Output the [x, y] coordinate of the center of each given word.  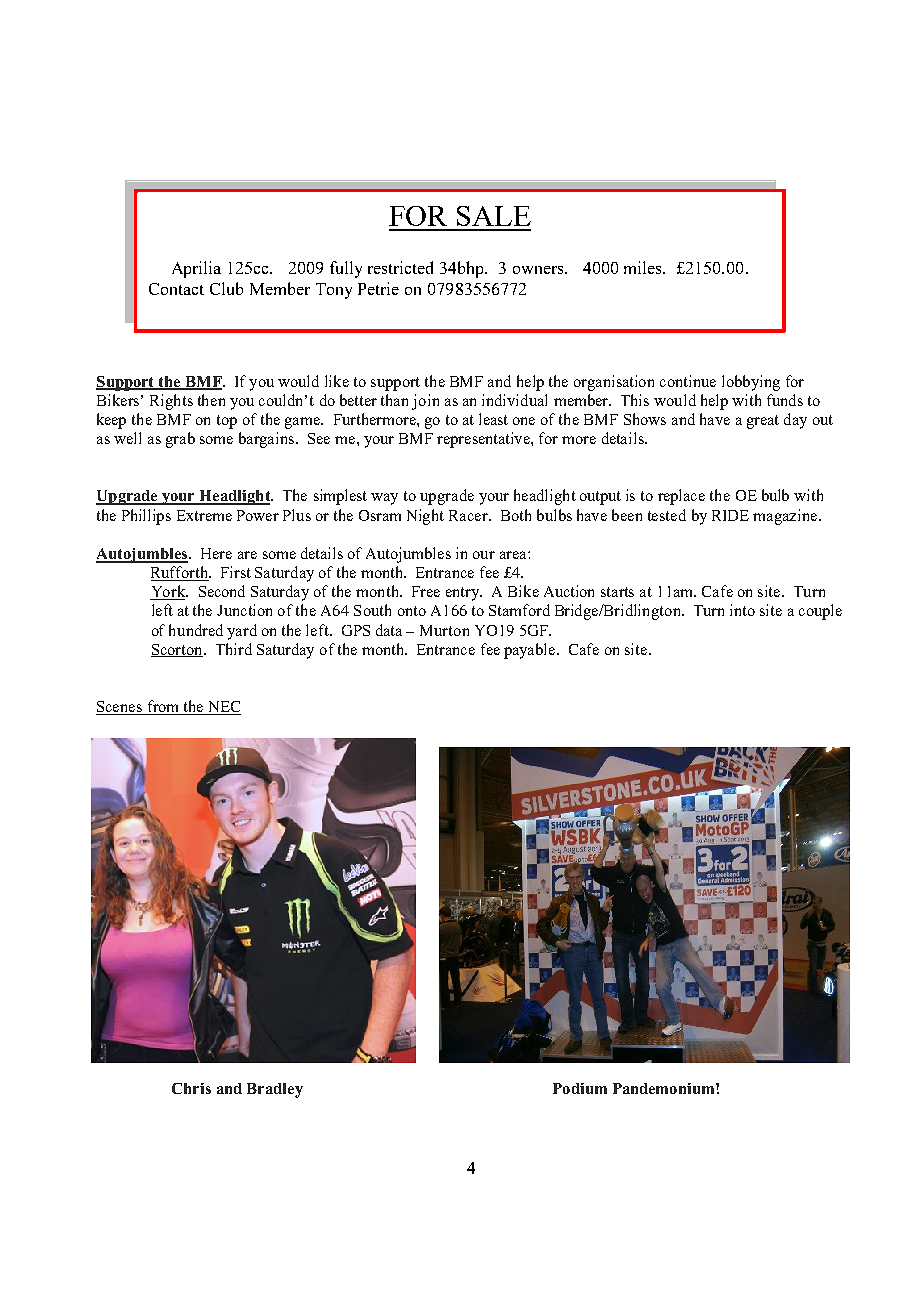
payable [531, 651]
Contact [176, 289]
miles [644, 267]
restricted [400, 267]
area [514, 555]
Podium [580, 1088]
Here [216, 553]
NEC [223, 708]
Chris [191, 1088]
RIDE [730, 515]
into [742, 610]
